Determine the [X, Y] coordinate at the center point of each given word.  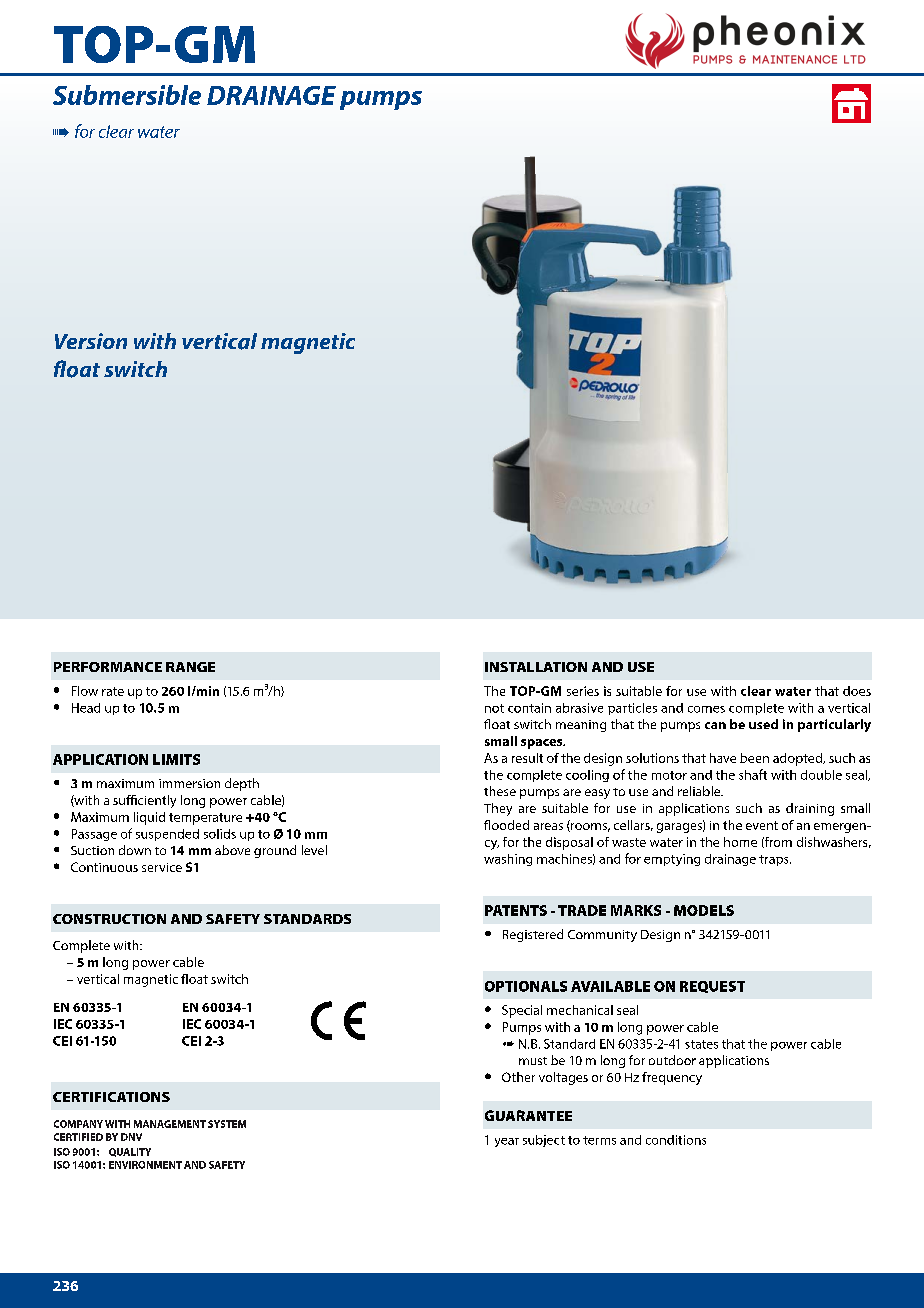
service [162, 867]
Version [91, 341]
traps [775, 860]
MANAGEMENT [170, 1124]
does [857, 691]
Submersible [127, 95]
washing [508, 860]
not [494, 708]
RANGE [190, 667]
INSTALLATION [536, 667]
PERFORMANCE [108, 667]
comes [706, 709]
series [583, 691]
